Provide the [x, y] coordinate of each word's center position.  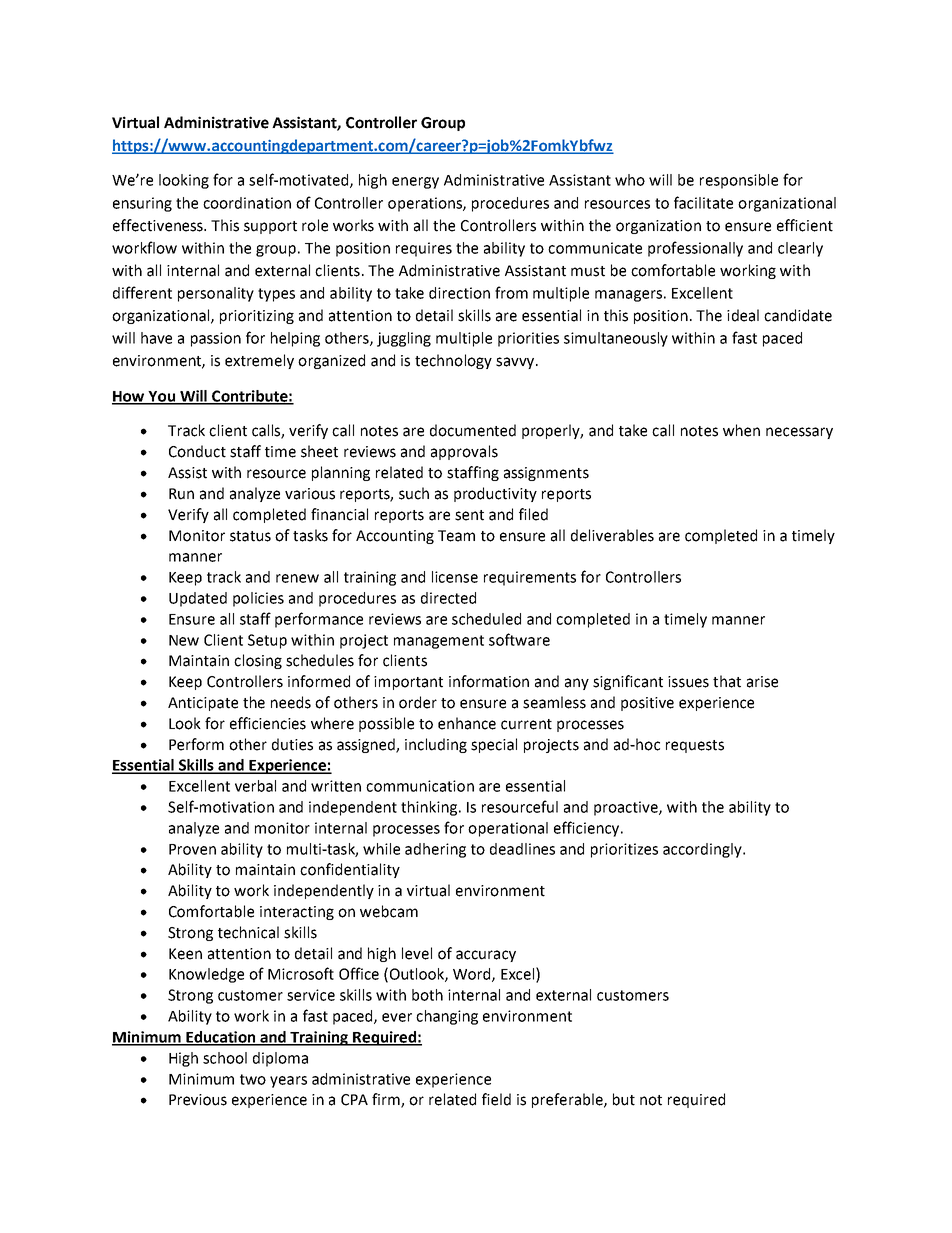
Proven [192, 849]
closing [258, 661]
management [439, 642]
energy [415, 183]
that [727, 681]
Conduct [197, 451]
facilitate [703, 202]
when [741, 430]
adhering [435, 850]
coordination [247, 203]
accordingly [703, 850]
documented [473, 430]
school [225, 1058]
